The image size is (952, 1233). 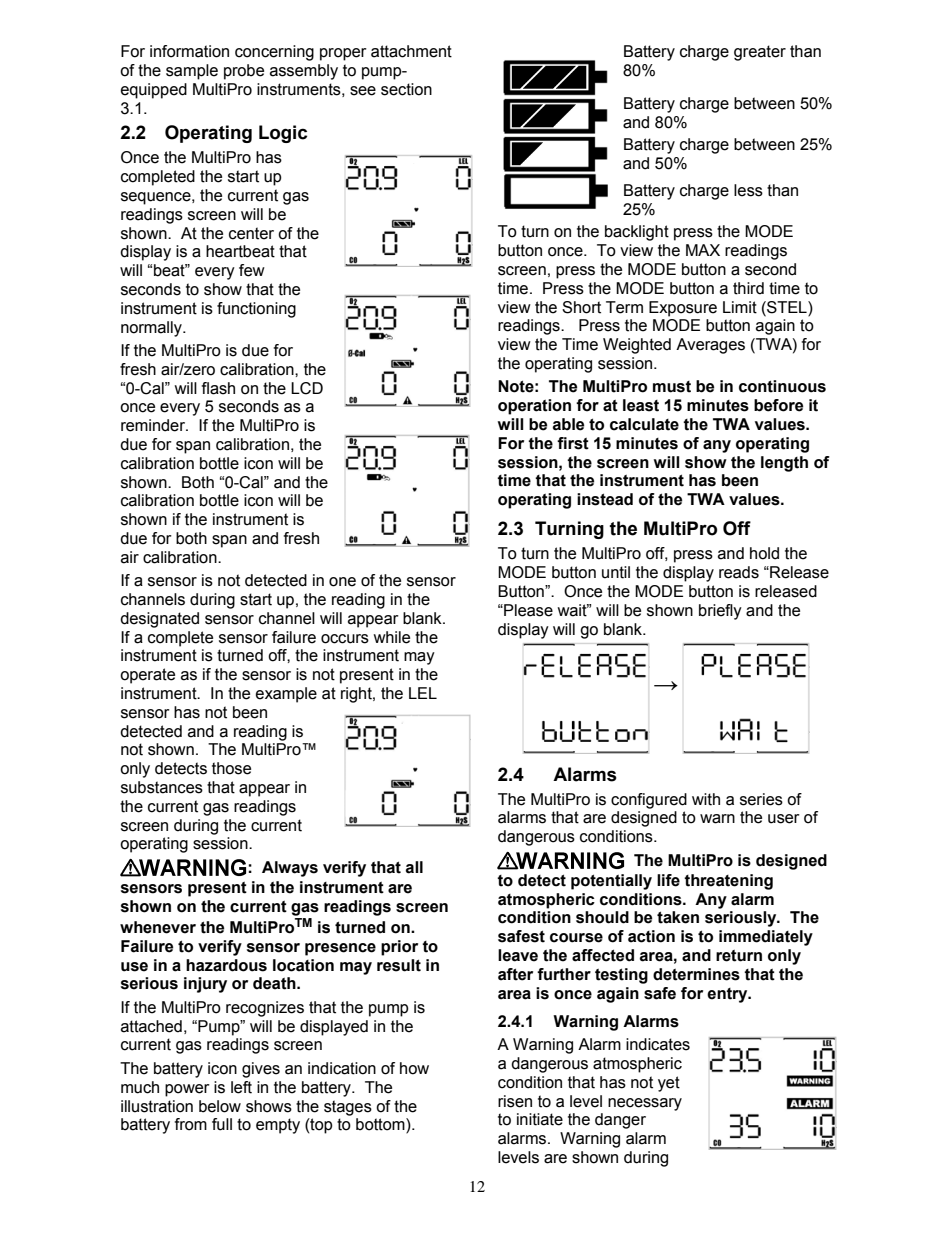 I want to click on yet, so click(x=669, y=1084).
